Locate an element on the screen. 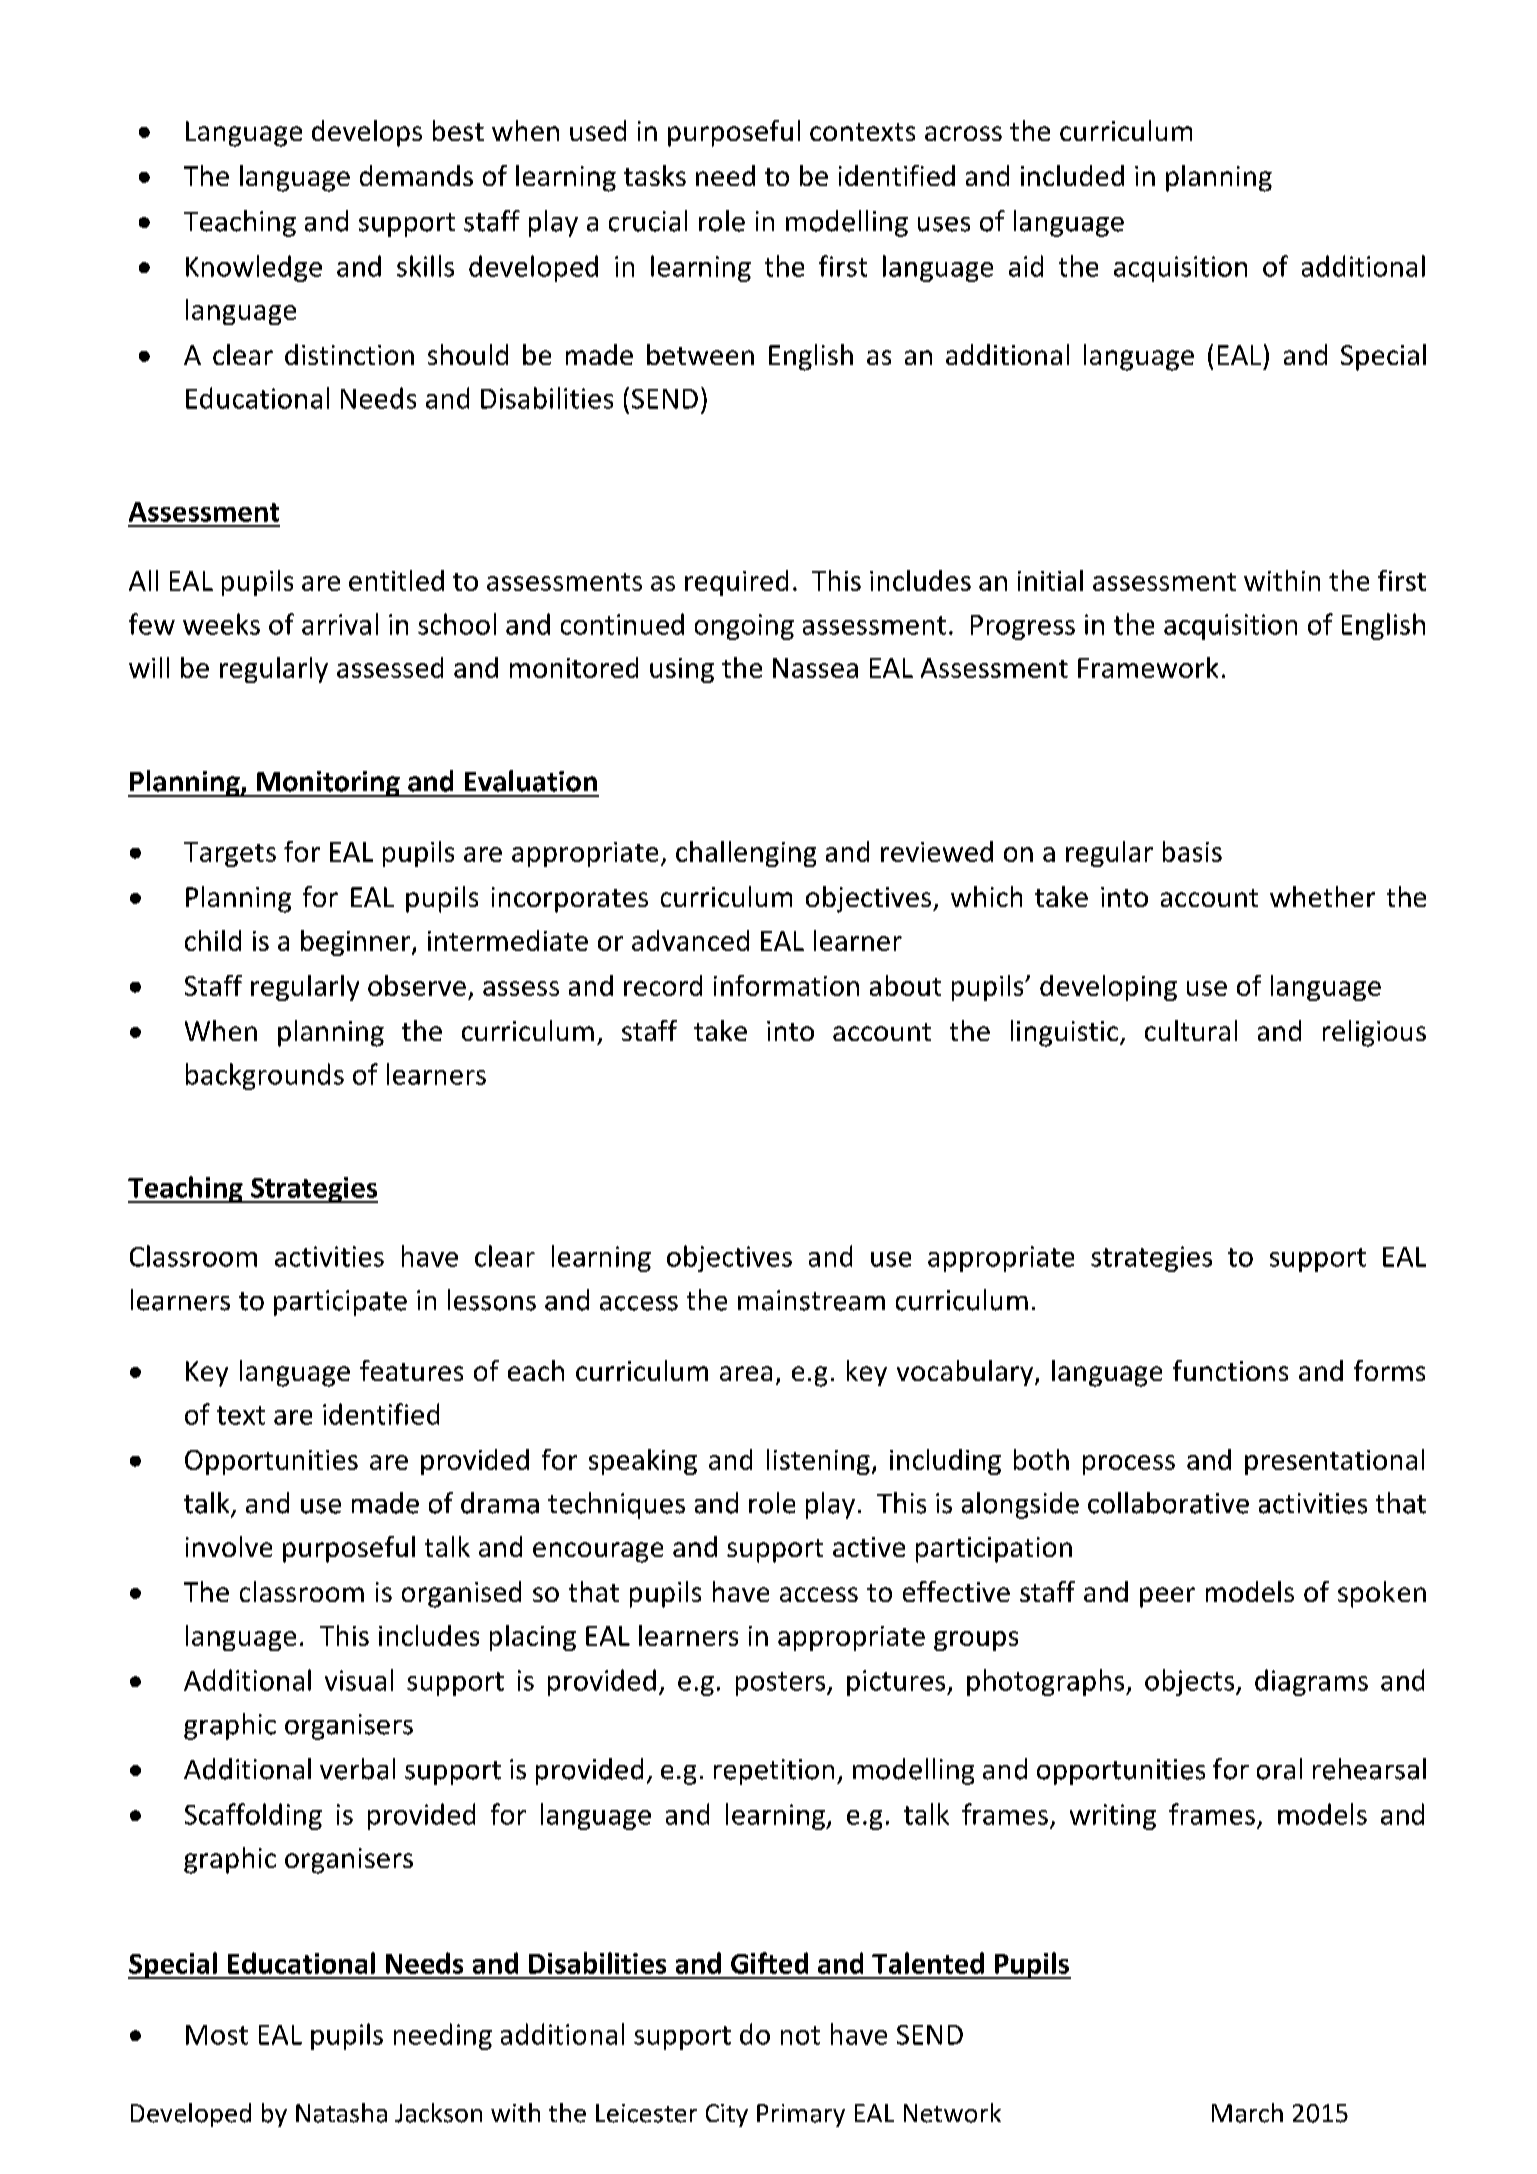  functions is located at coordinates (1230, 1370).
